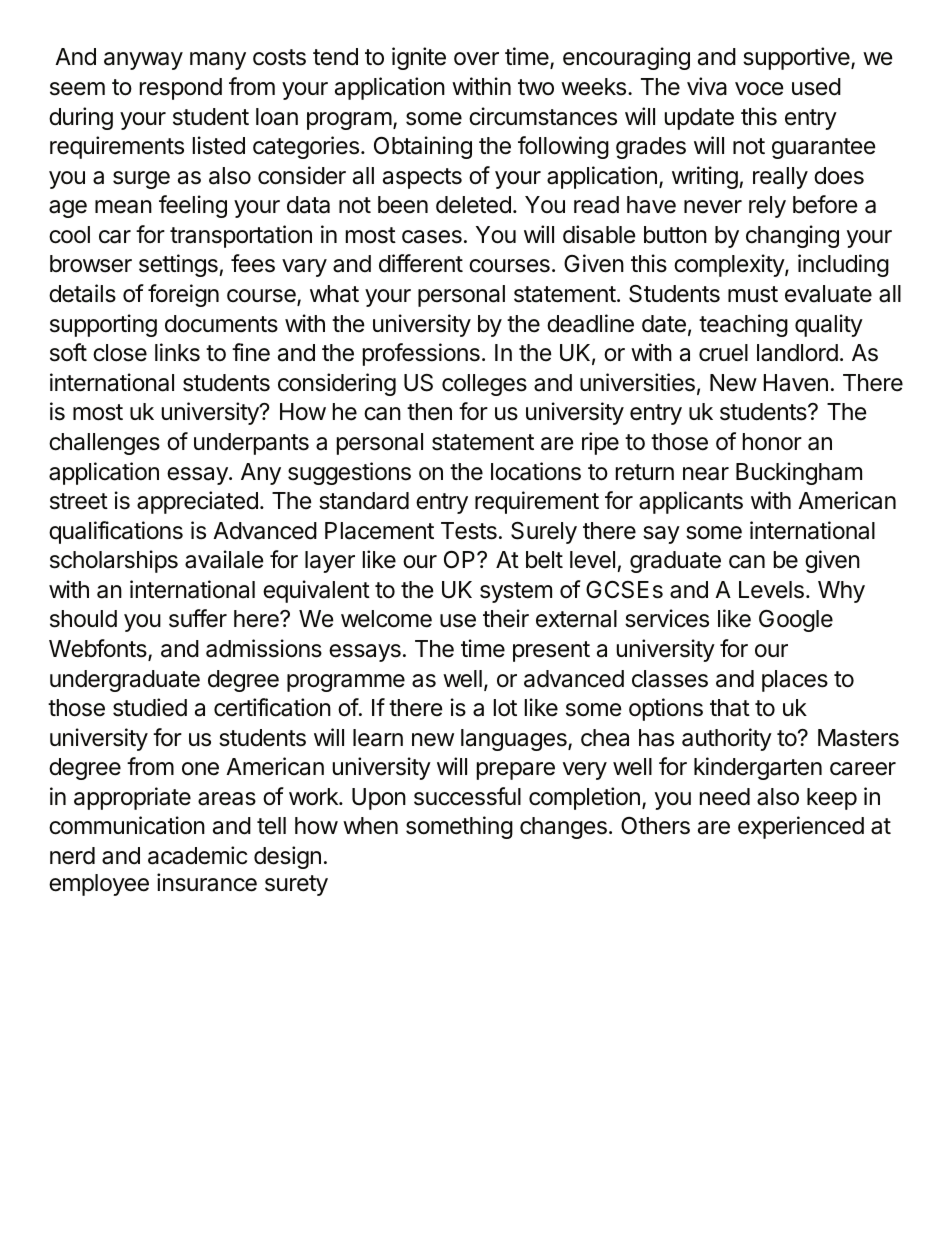  What do you see at coordinates (759, 89) in the page?
I see `voce` at bounding box center [759, 89].
